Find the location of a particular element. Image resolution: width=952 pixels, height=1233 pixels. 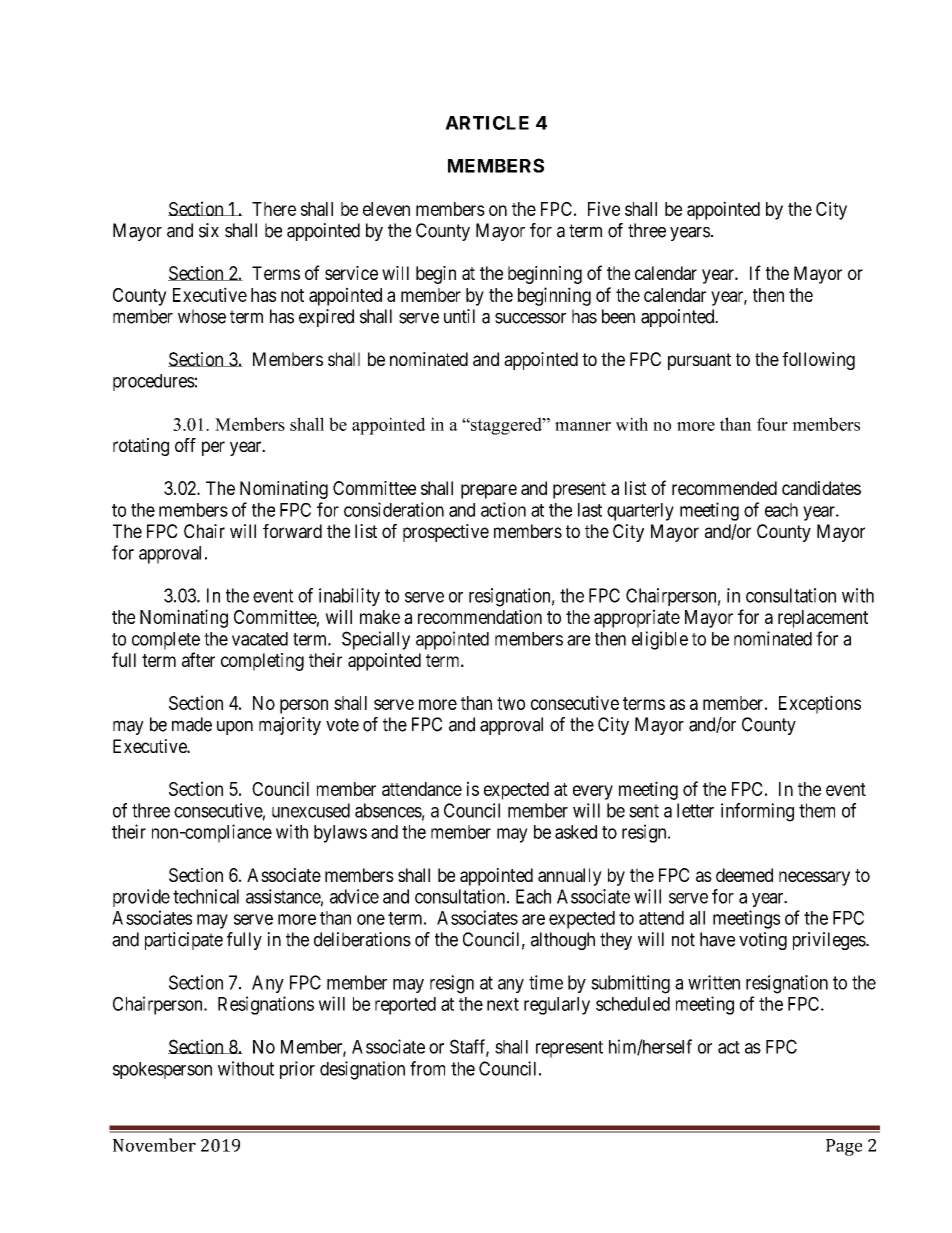

November is located at coordinates (154, 1145).
